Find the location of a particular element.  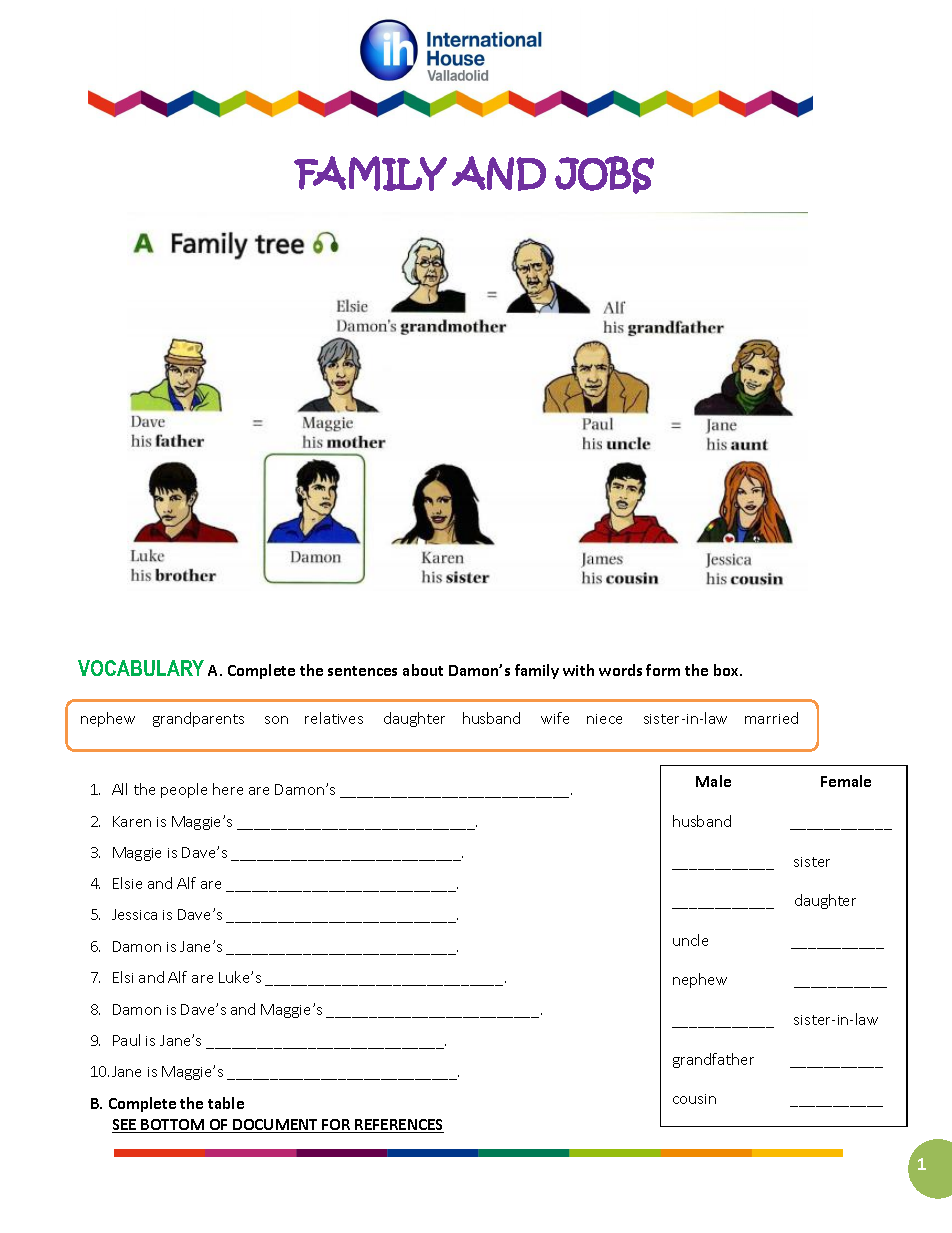

Jessica is located at coordinates (134, 914).
